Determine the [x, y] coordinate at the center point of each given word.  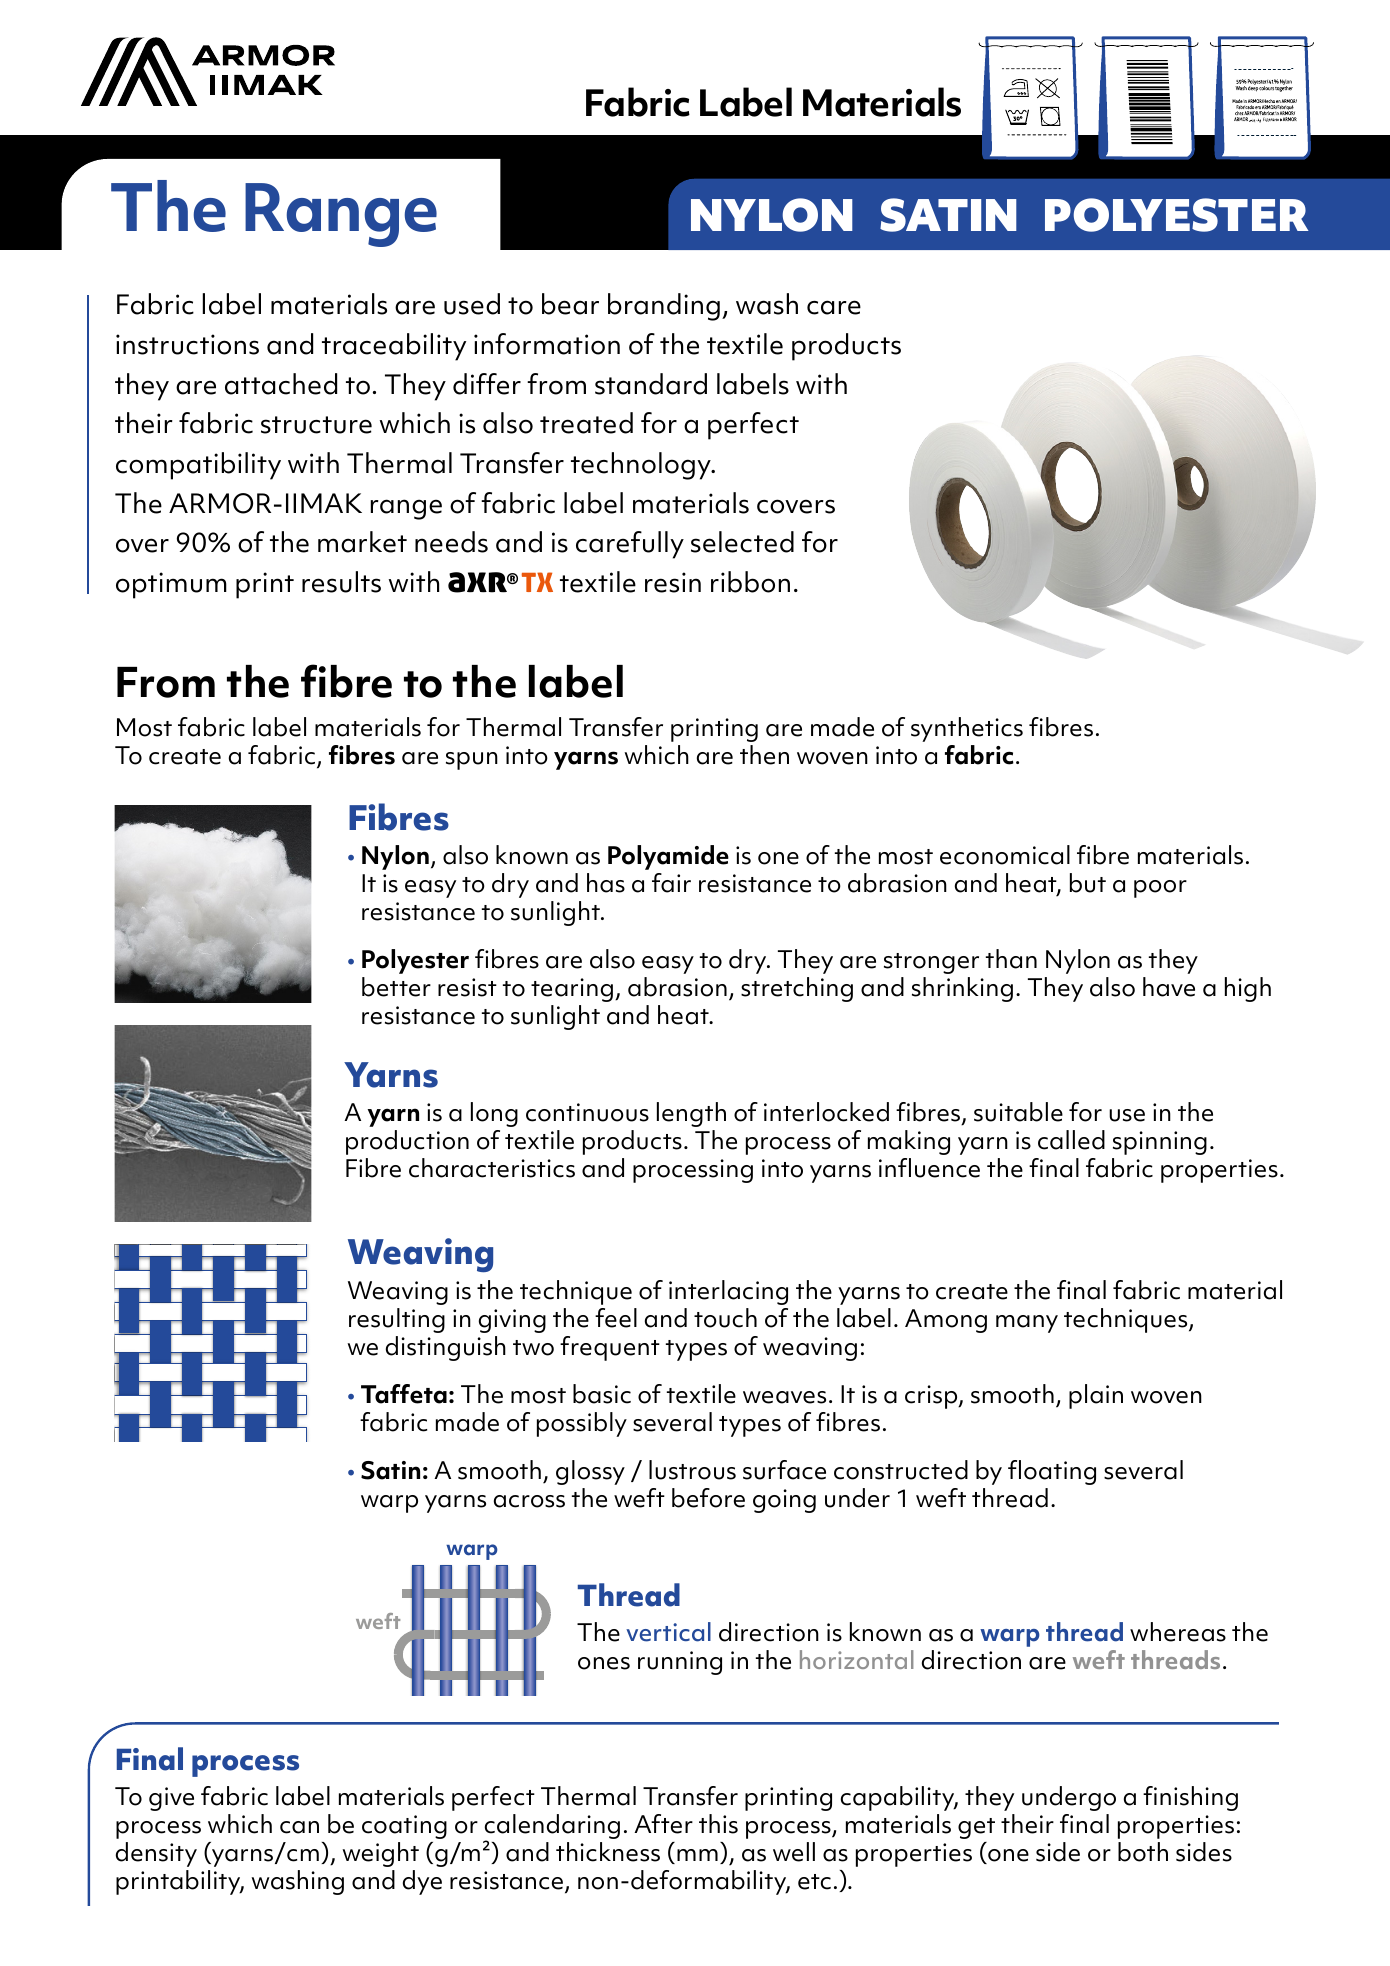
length [691, 1114]
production [407, 1142]
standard [651, 384]
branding [664, 307]
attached [281, 384]
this [718, 1824]
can [299, 1827]
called [1071, 1140]
